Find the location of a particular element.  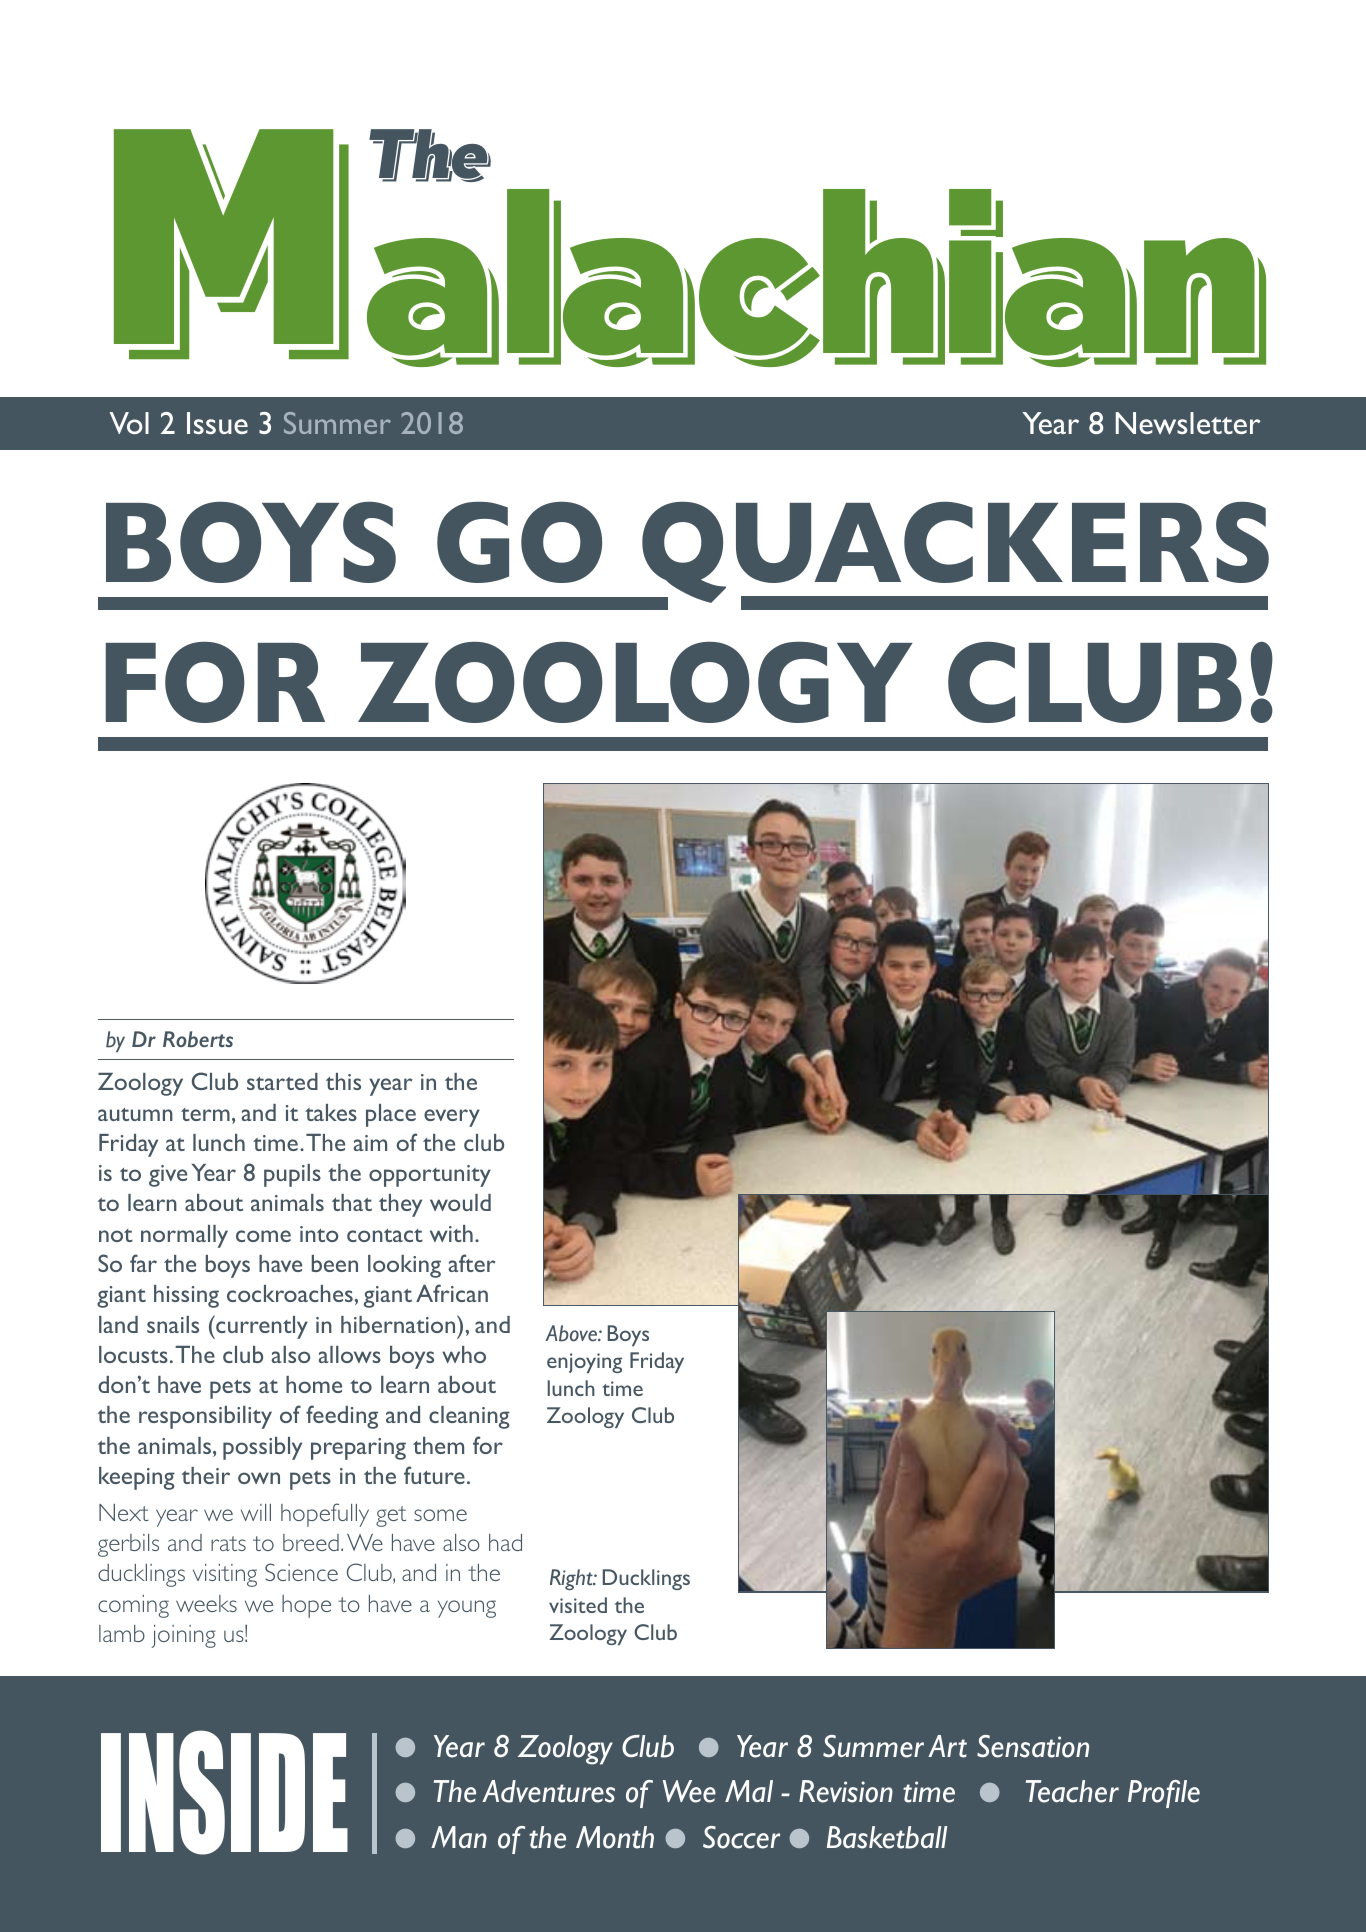

Sensation is located at coordinates (1033, 1746).
